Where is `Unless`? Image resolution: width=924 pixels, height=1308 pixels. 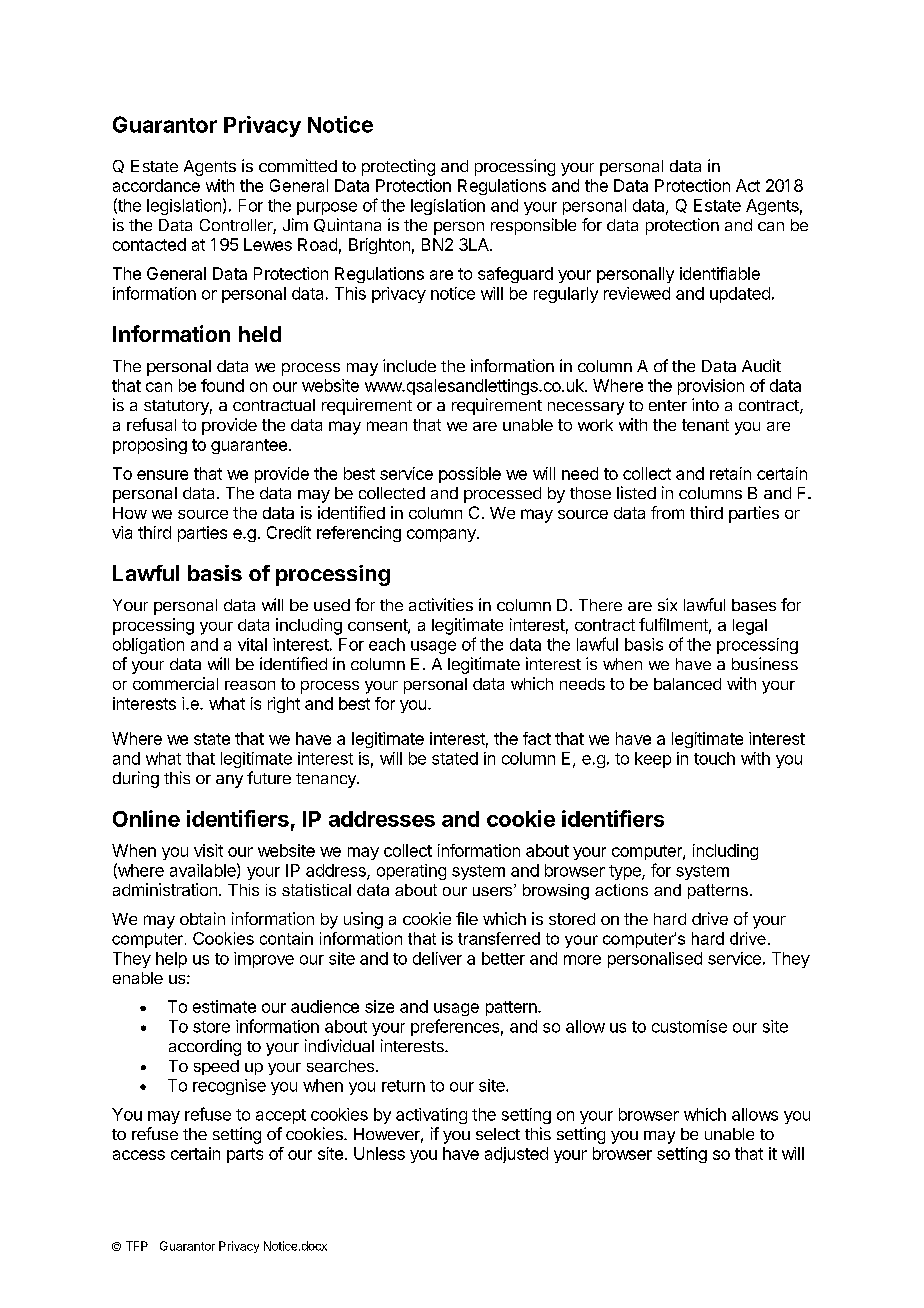
Unless is located at coordinates (379, 1153).
